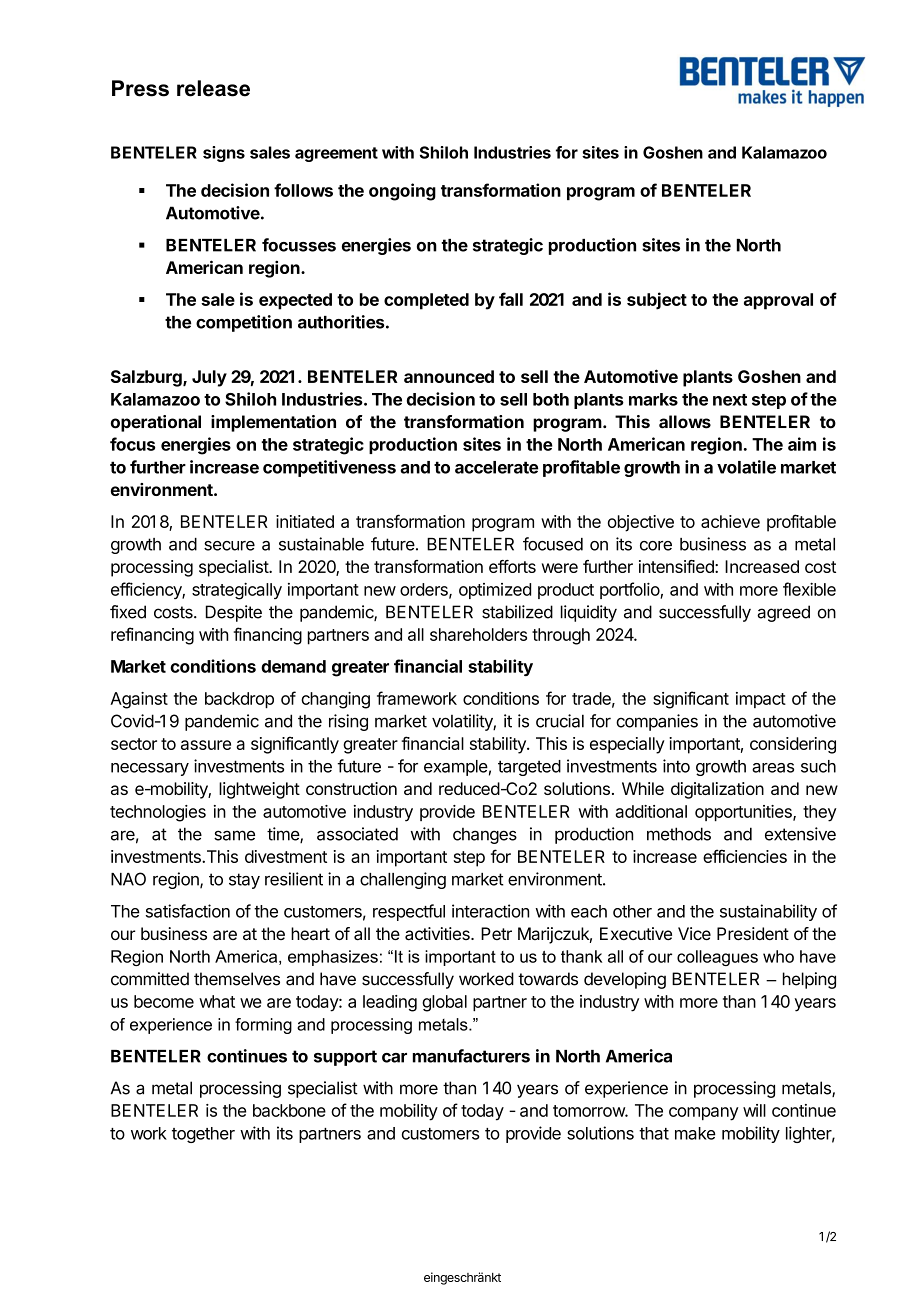 The height and width of the image is (1308, 924). What do you see at coordinates (730, 400) in the image?
I see `next` at bounding box center [730, 400].
